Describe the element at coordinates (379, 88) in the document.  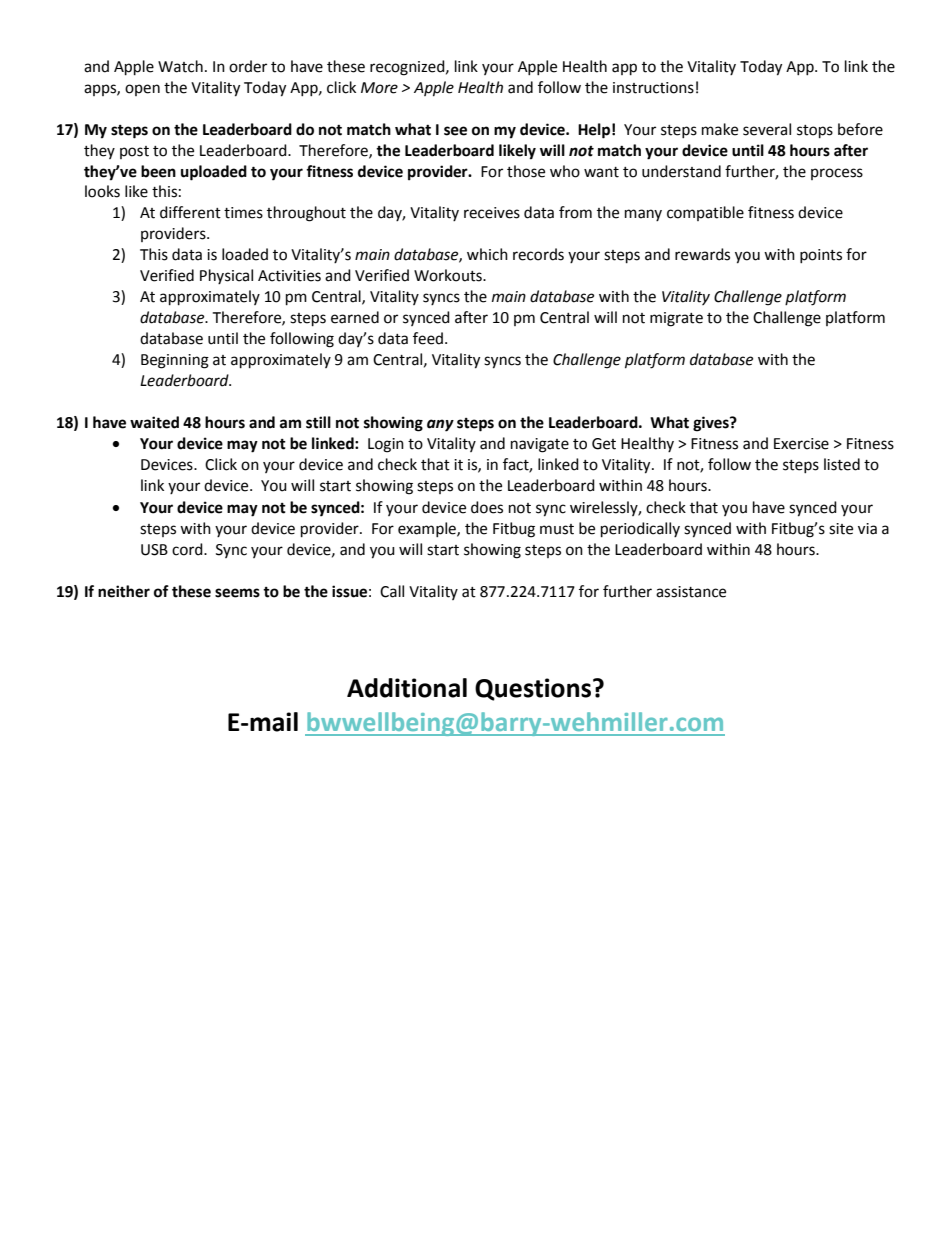
I see `More` at that location.
